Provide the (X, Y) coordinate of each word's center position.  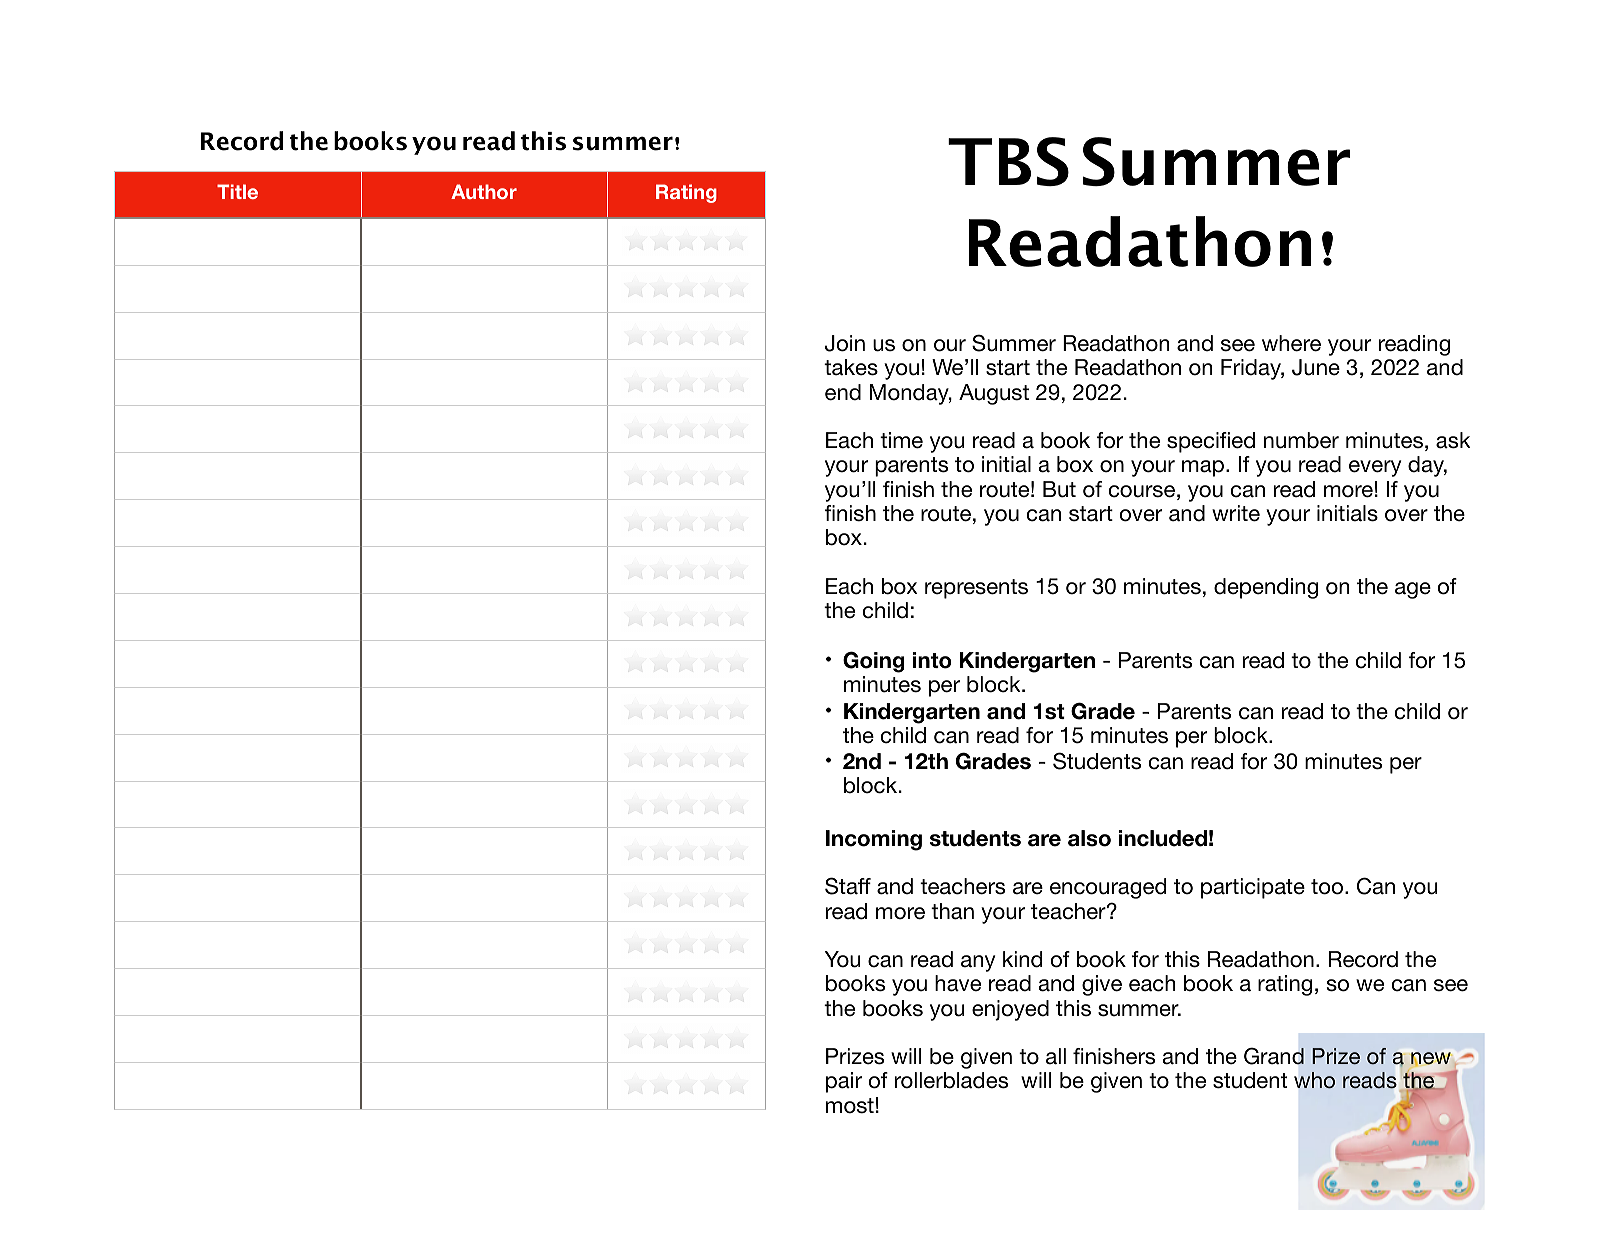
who (1314, 1080)
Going (874, 662)
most (850, 1106)
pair (844, 1082)
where (1291, 343)
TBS (1008, 161)
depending (1266, 588)
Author (484, 191)
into (932, 660)
